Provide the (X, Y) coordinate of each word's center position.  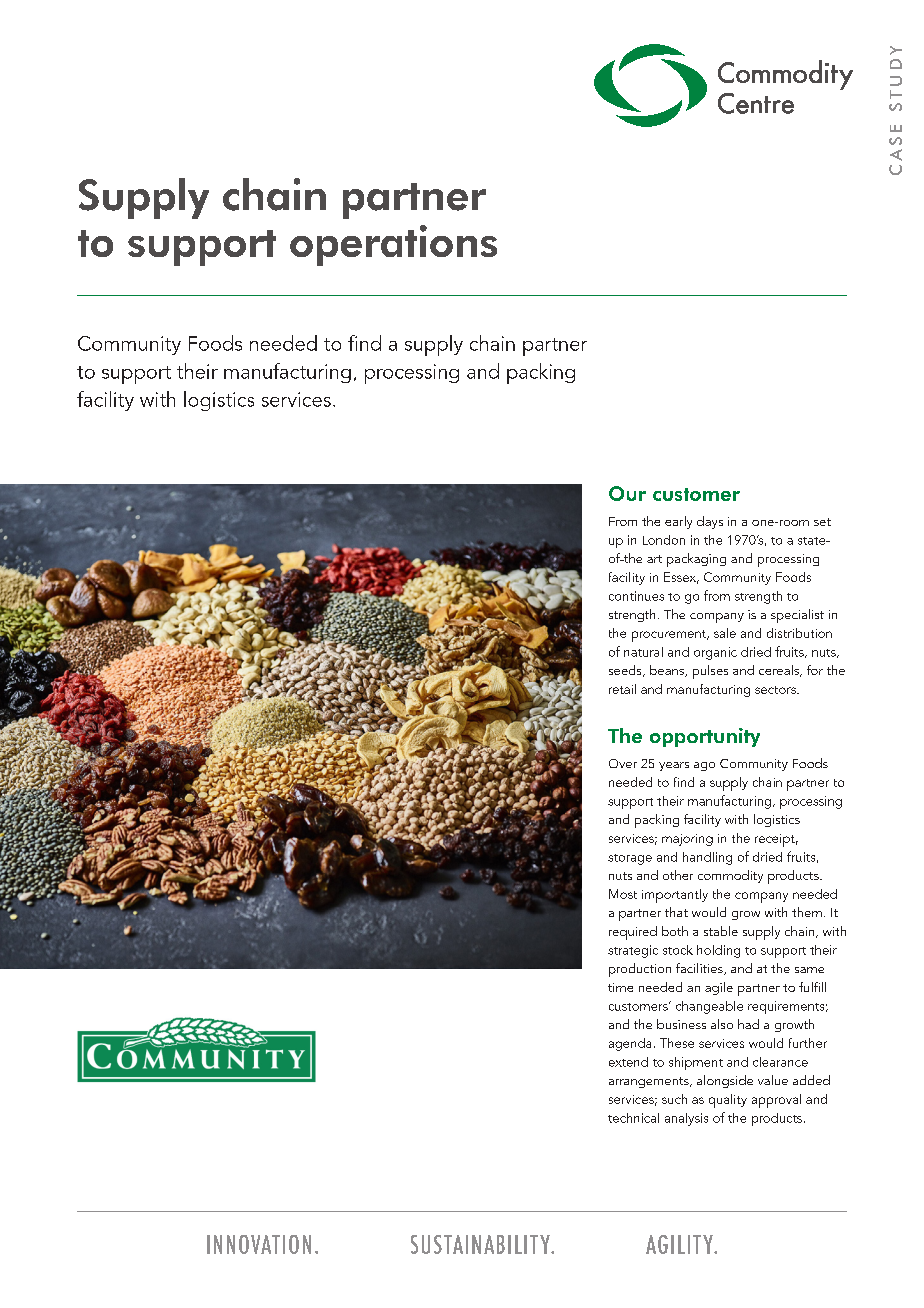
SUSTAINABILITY (481, 1244)
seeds (626, 671)
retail (622, 689)
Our (627, 493)
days (710, 522)
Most (623, 894)
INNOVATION (259, 1244)
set (822, 522)
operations (393, 245)
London (664, 540)
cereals (780, 671)
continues (636, 596)
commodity (730, 876)
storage (630, 859)
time (620, 987)
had (748, 1024)
